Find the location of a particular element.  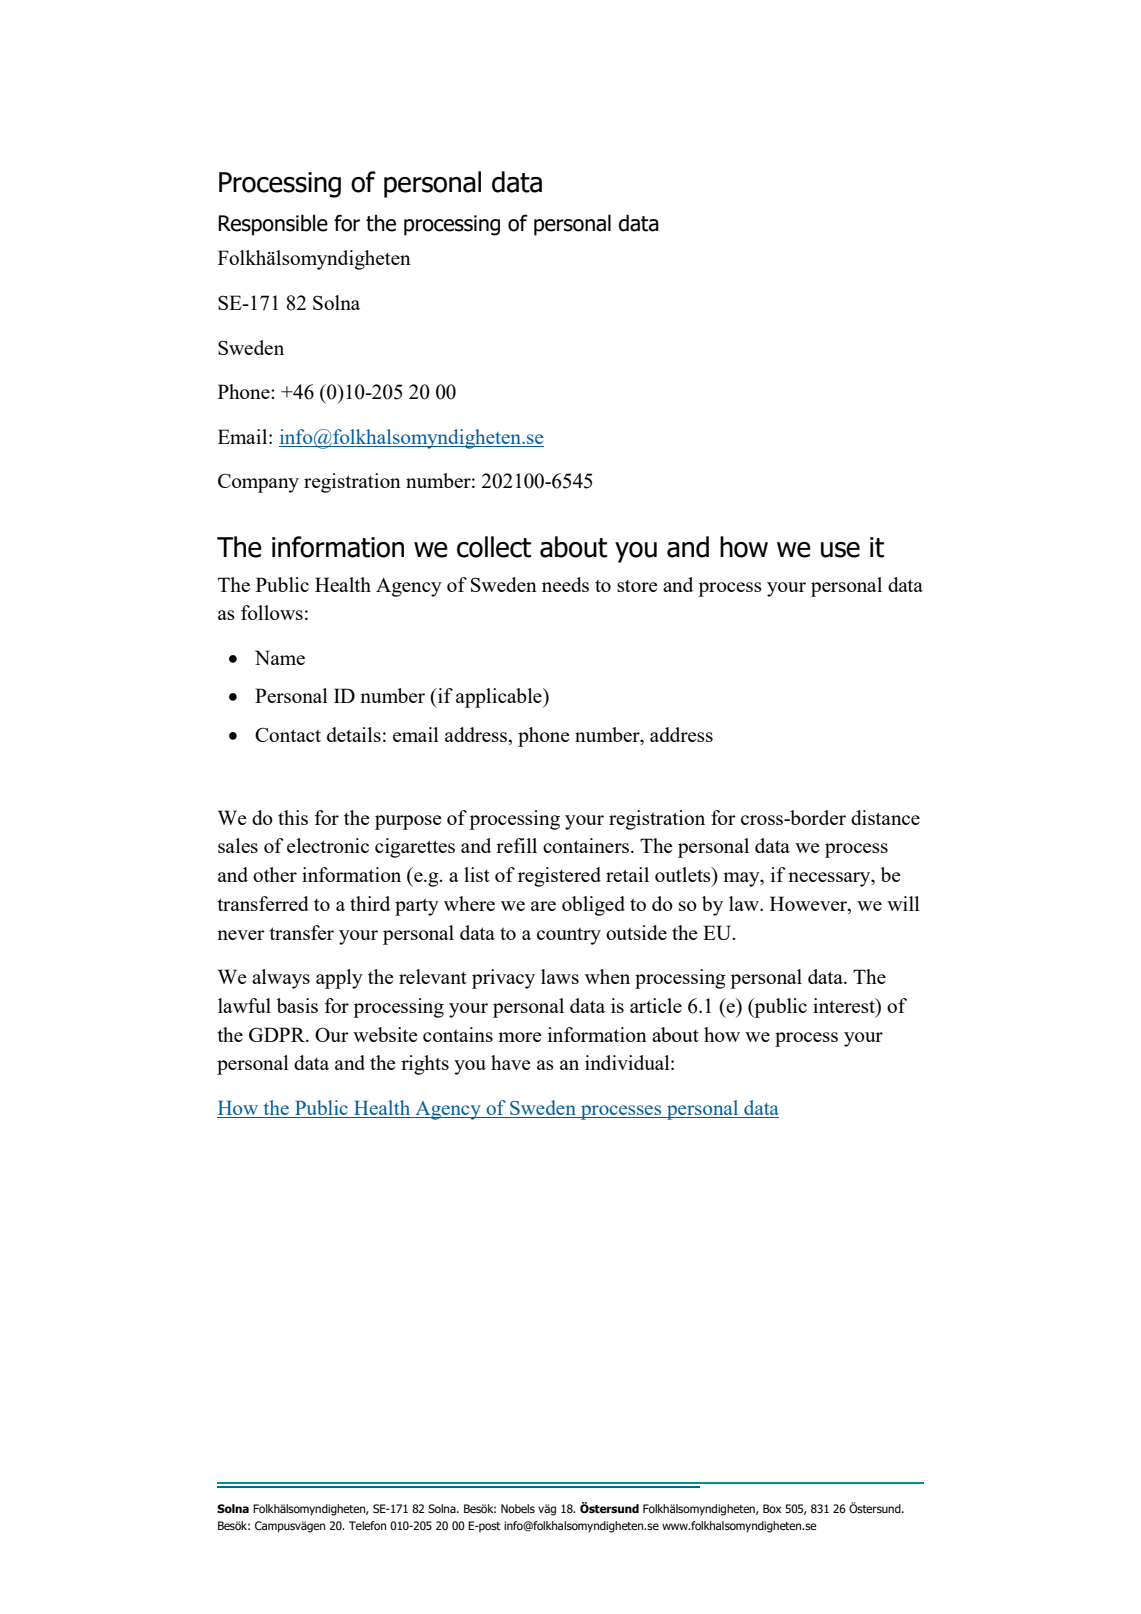

containers is located at coordinates (586, 845).
